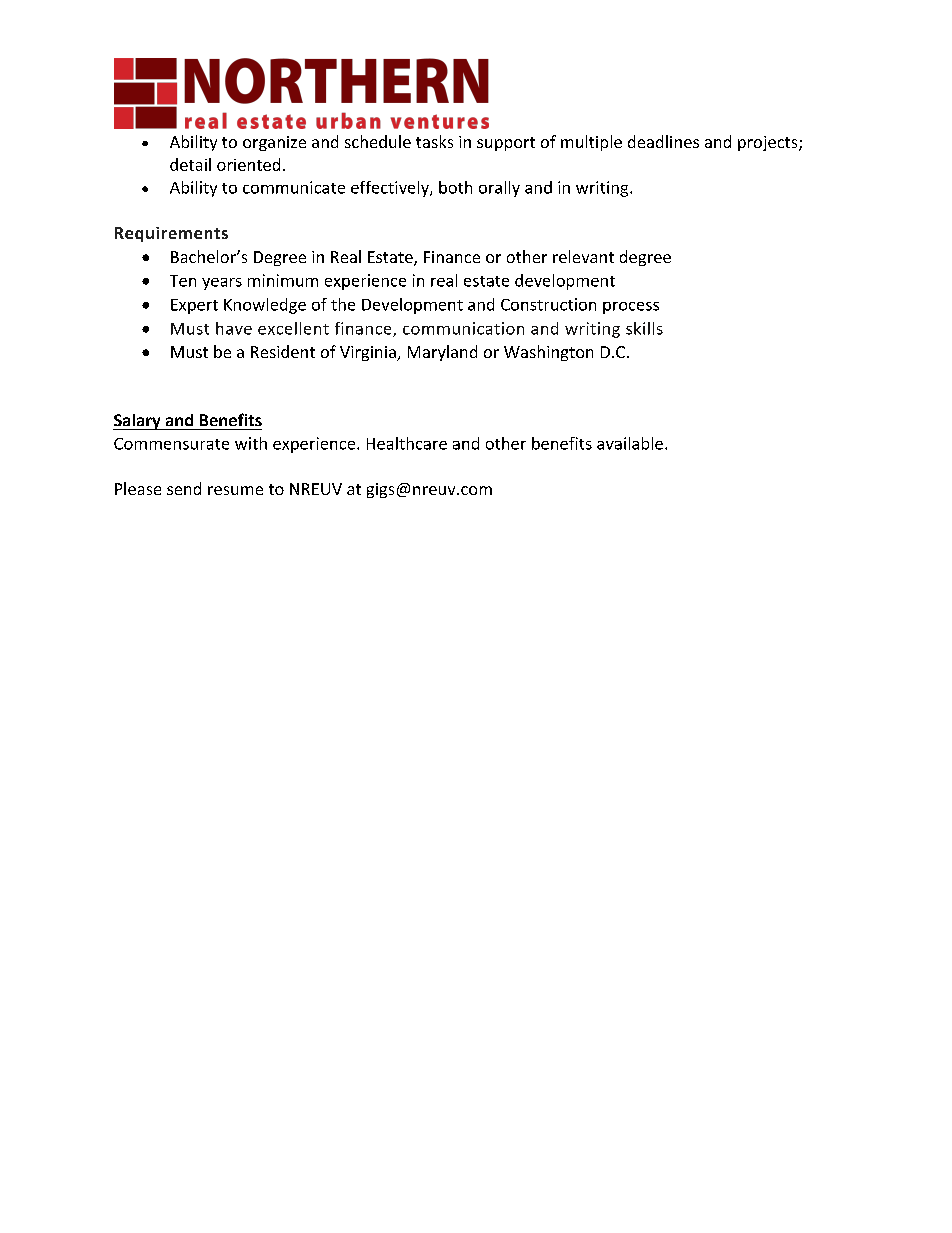  I want to click on detail, so click(190, 164).
